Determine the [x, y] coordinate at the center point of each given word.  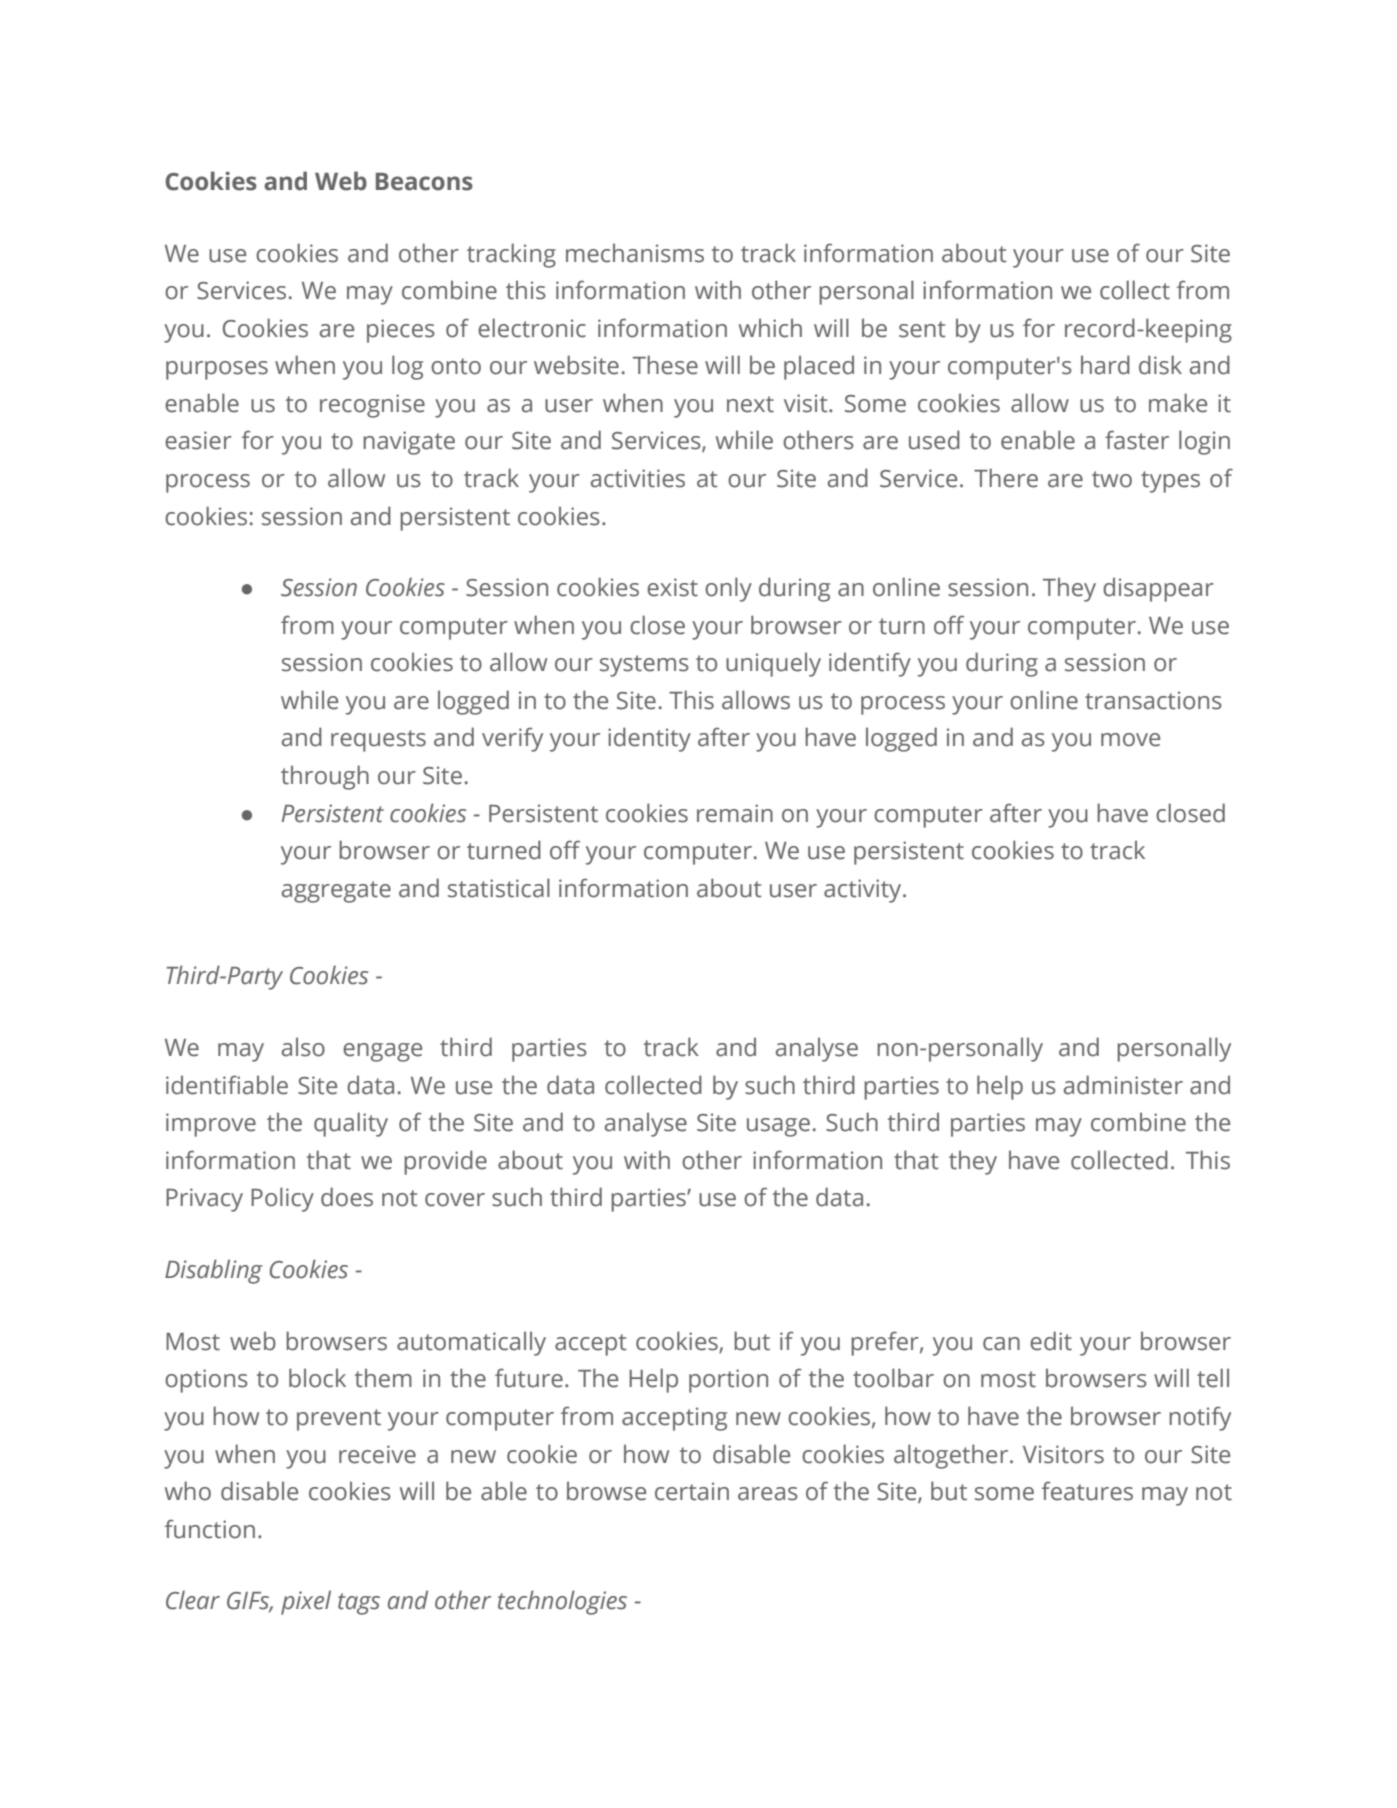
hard [1105, 365]
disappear [1158, 589]
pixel [306, 1602]
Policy [282, 1199]
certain [692, 1491]
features [1087, 1491]
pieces [401, 331]
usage [778, 1127]
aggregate [336, 892]
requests [378, 741]
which [770, 328]
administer [1123, 1085]
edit [1051, 1341]
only [728, 589]
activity [864, 891]
